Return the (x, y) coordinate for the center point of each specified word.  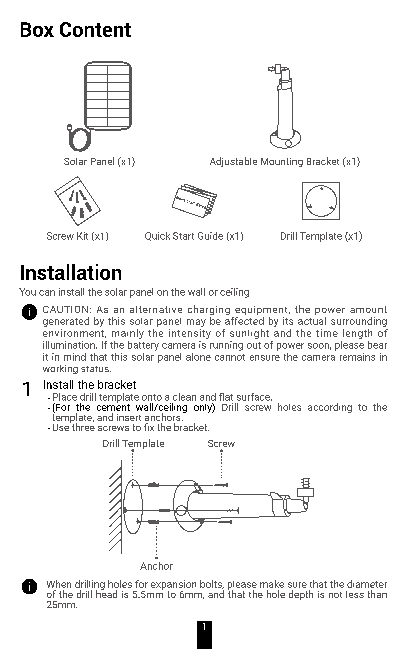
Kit (82, 236)
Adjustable (233, 162)
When (59, 584)
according (330, 408)
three (82, 426)
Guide (210, 236)
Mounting (282, 162)
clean (184, 397)
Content (95, 29)
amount (368, 309)
